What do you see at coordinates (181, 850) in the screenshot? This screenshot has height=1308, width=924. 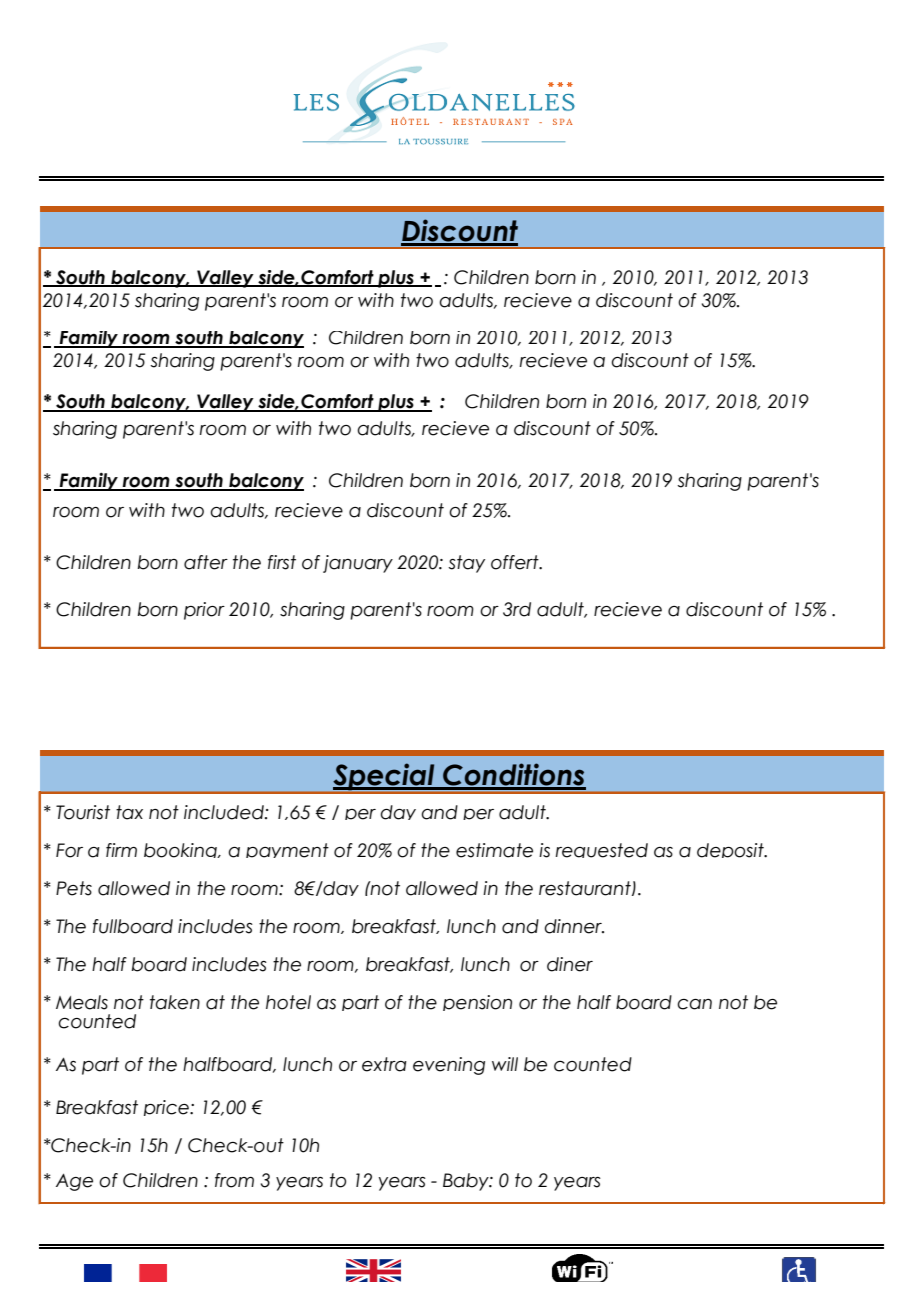 I see `booking` at bounding box center [181, 850].
